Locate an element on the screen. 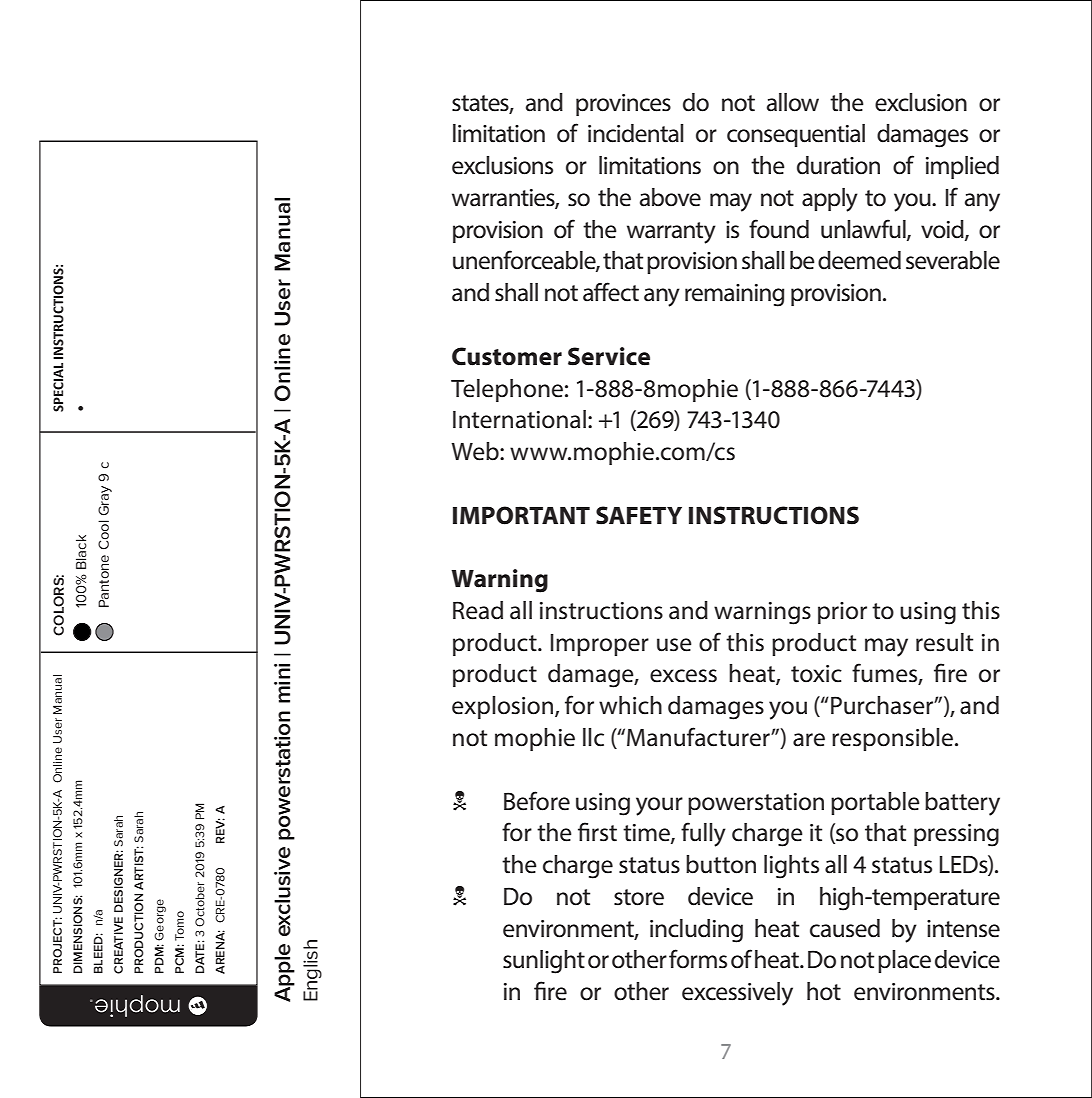 The image size is (1092, 1098). Manufacturer is located at coordinates (699, 737).
